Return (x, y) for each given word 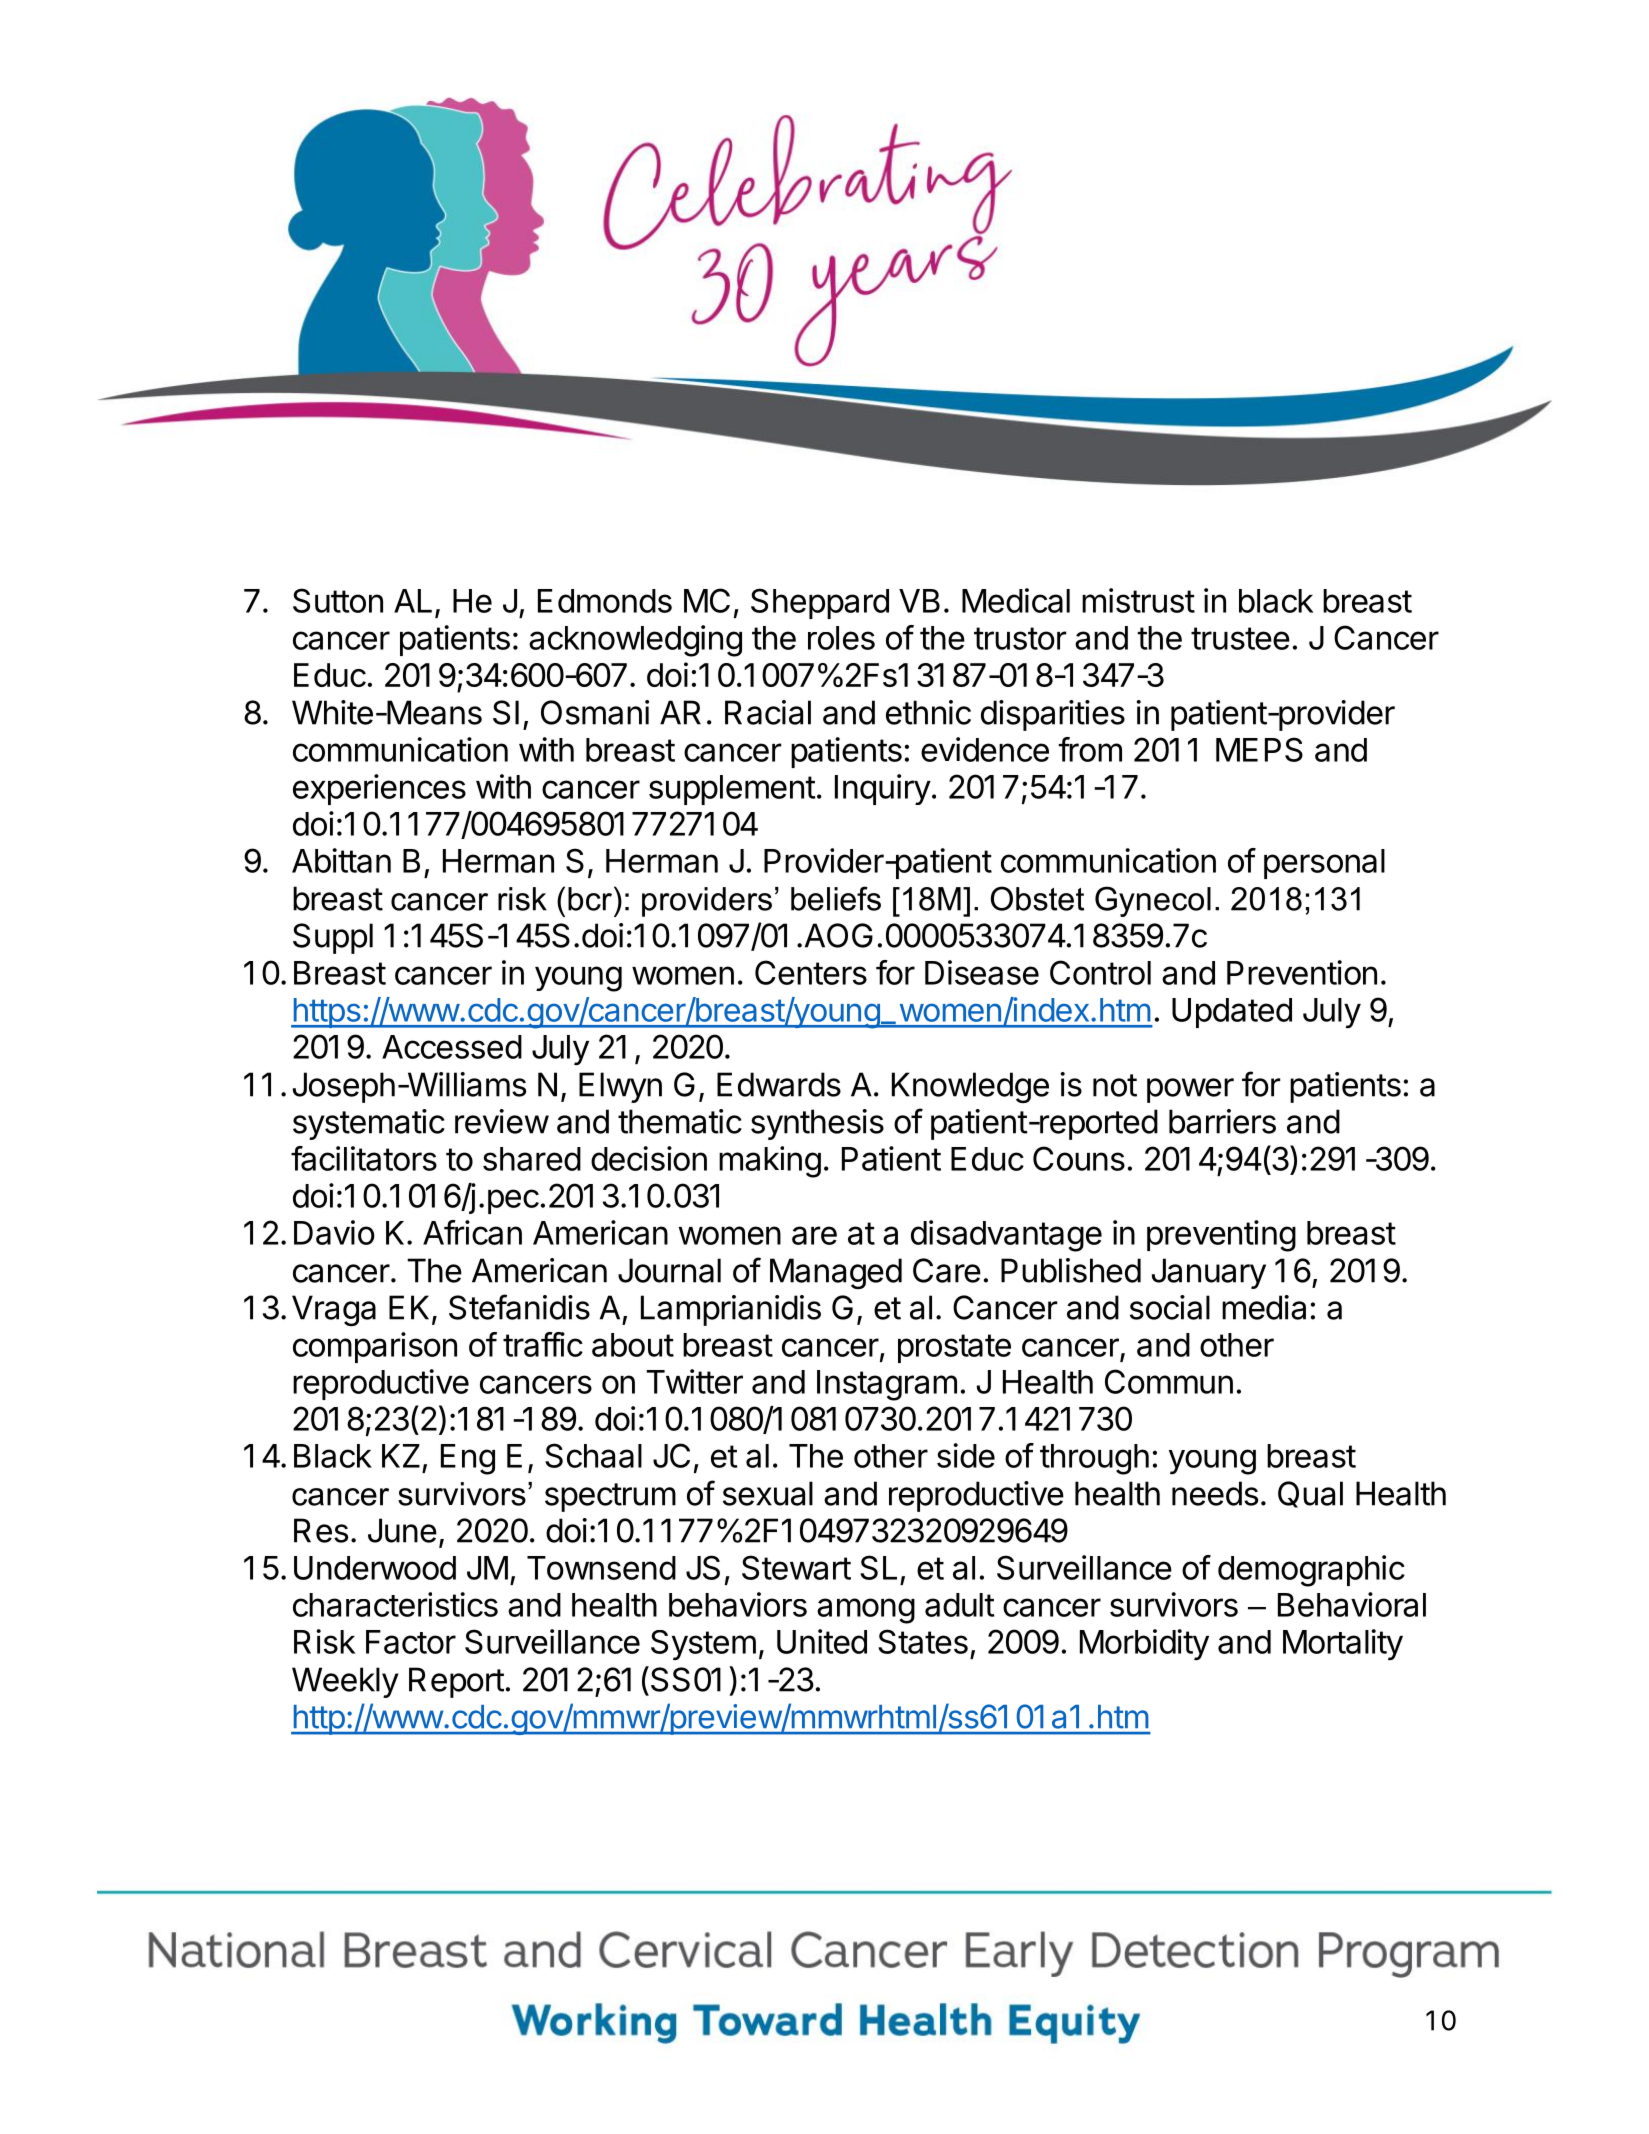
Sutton (338, 600)
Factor (411, 1642)
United (822, 1641)
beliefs (836, 898)
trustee (1240, 638)
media (1264, 1307)
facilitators (364, 1158)
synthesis (817, 1124)
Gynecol (1153, 901)
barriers (1222, 1121)
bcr (591, 898)
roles (841, 638)
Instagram (887, 1385)
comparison (375, 1347)
